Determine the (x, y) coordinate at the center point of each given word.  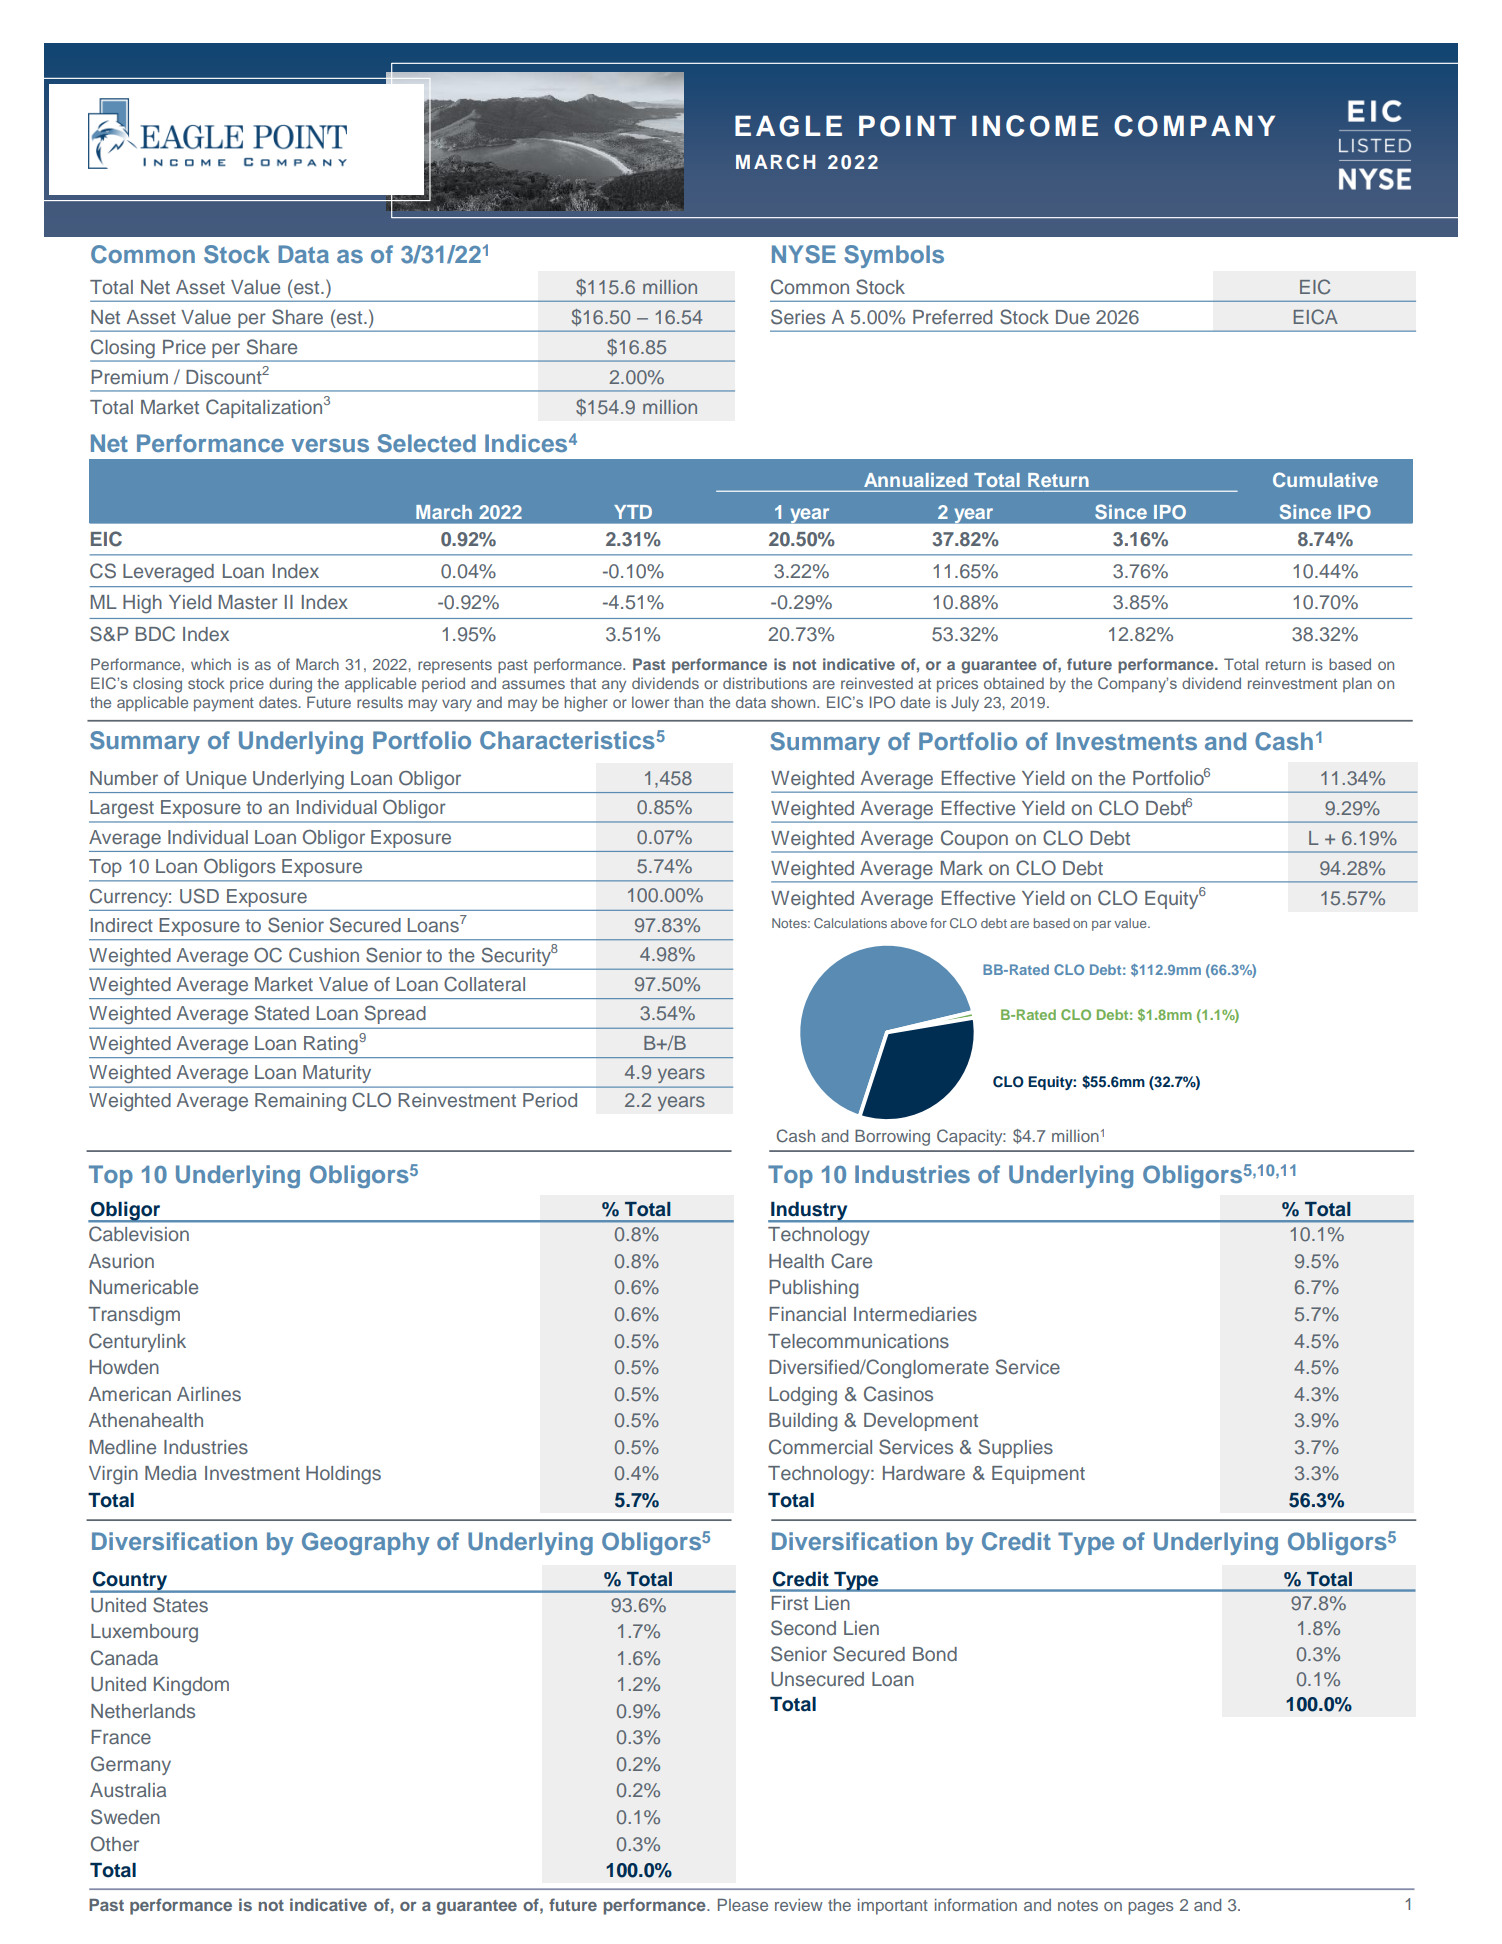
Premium (129, 377)
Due (1073, 317)
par (1101, 926)
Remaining (300, 1102)
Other (115, 1844)
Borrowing (892, 1138)
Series (798, 317)
